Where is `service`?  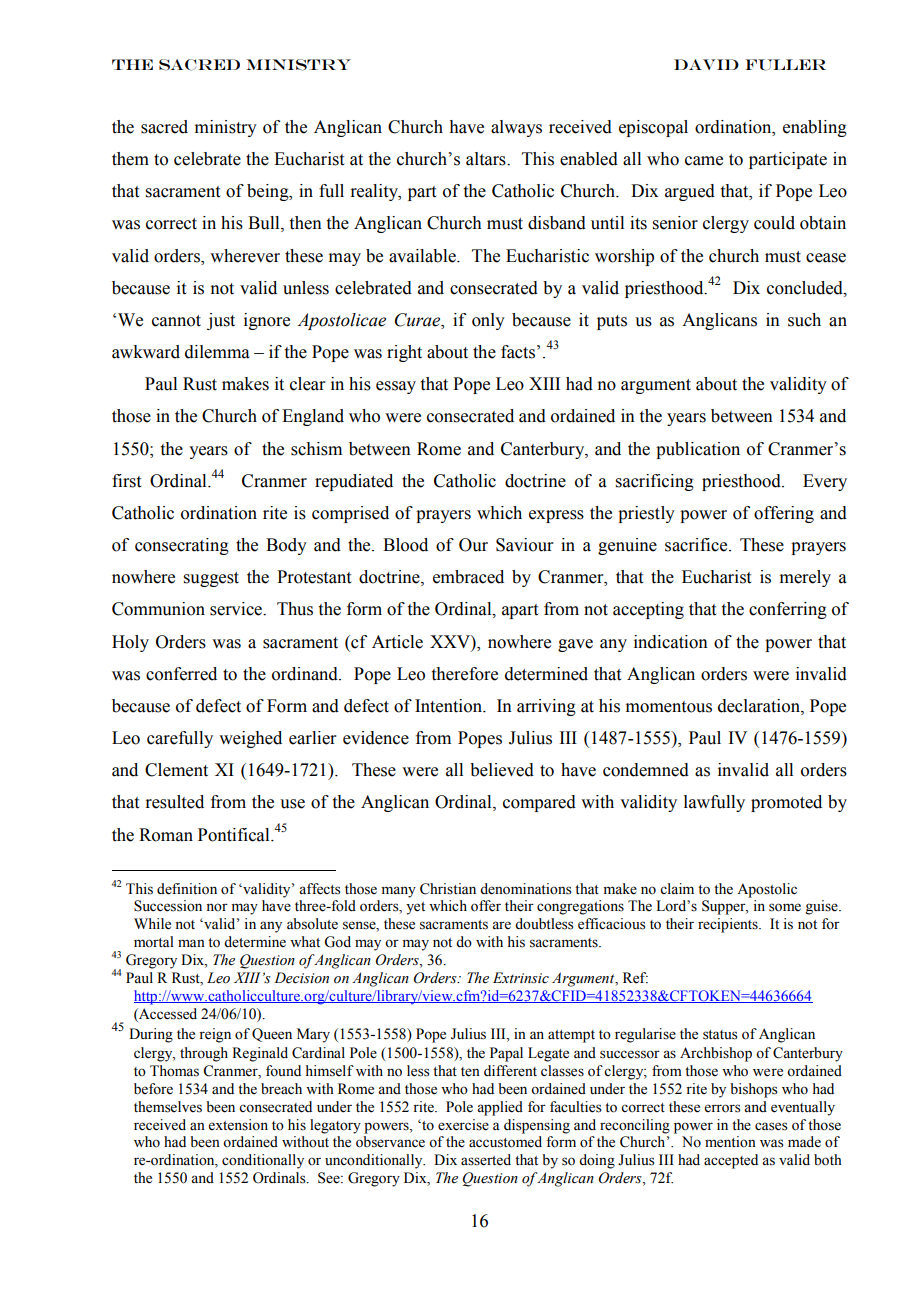 service is located at coordinates (237, 609).
